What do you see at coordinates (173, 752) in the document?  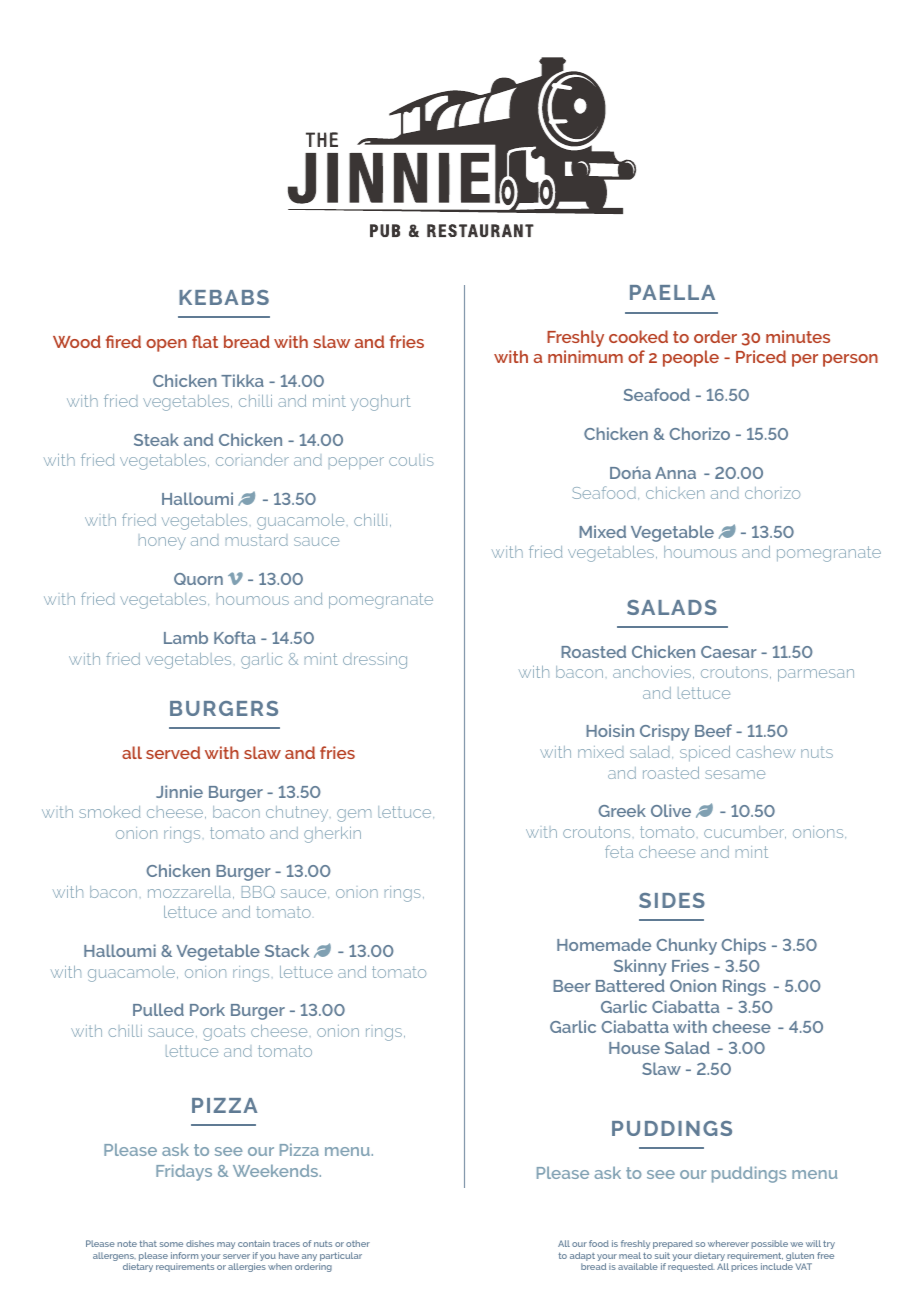 I see `served` at bounding box center [173, 752].
